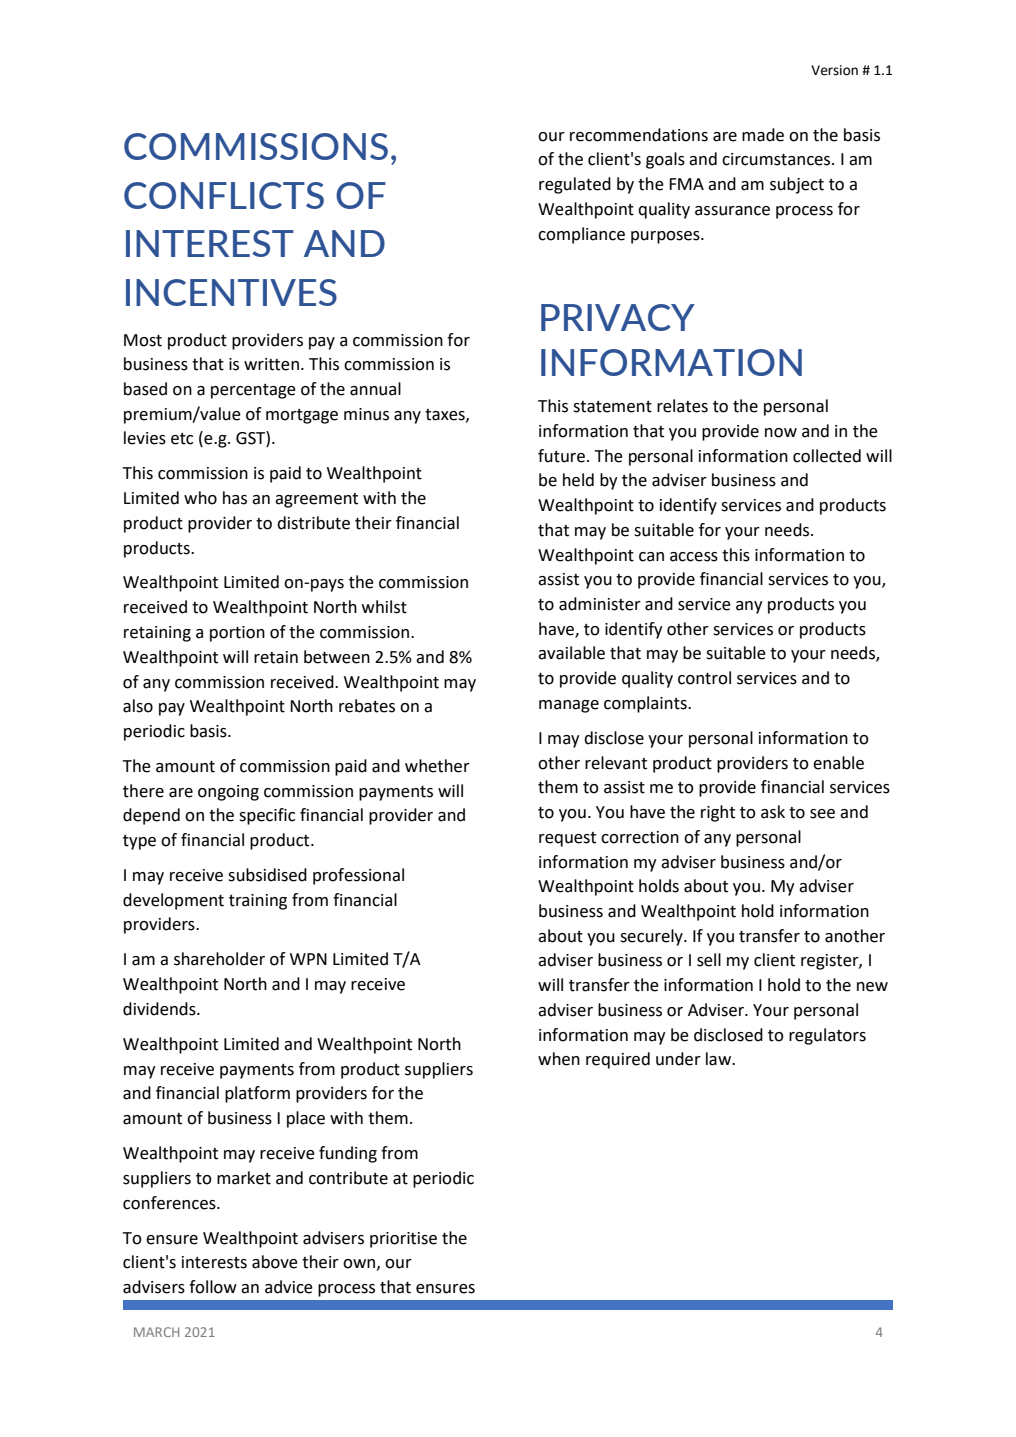 This screenshot has width=1016, height=1437. Describe the element at coordinates (403, 1240) in the screenshot. I see `prioritise` at that location.
